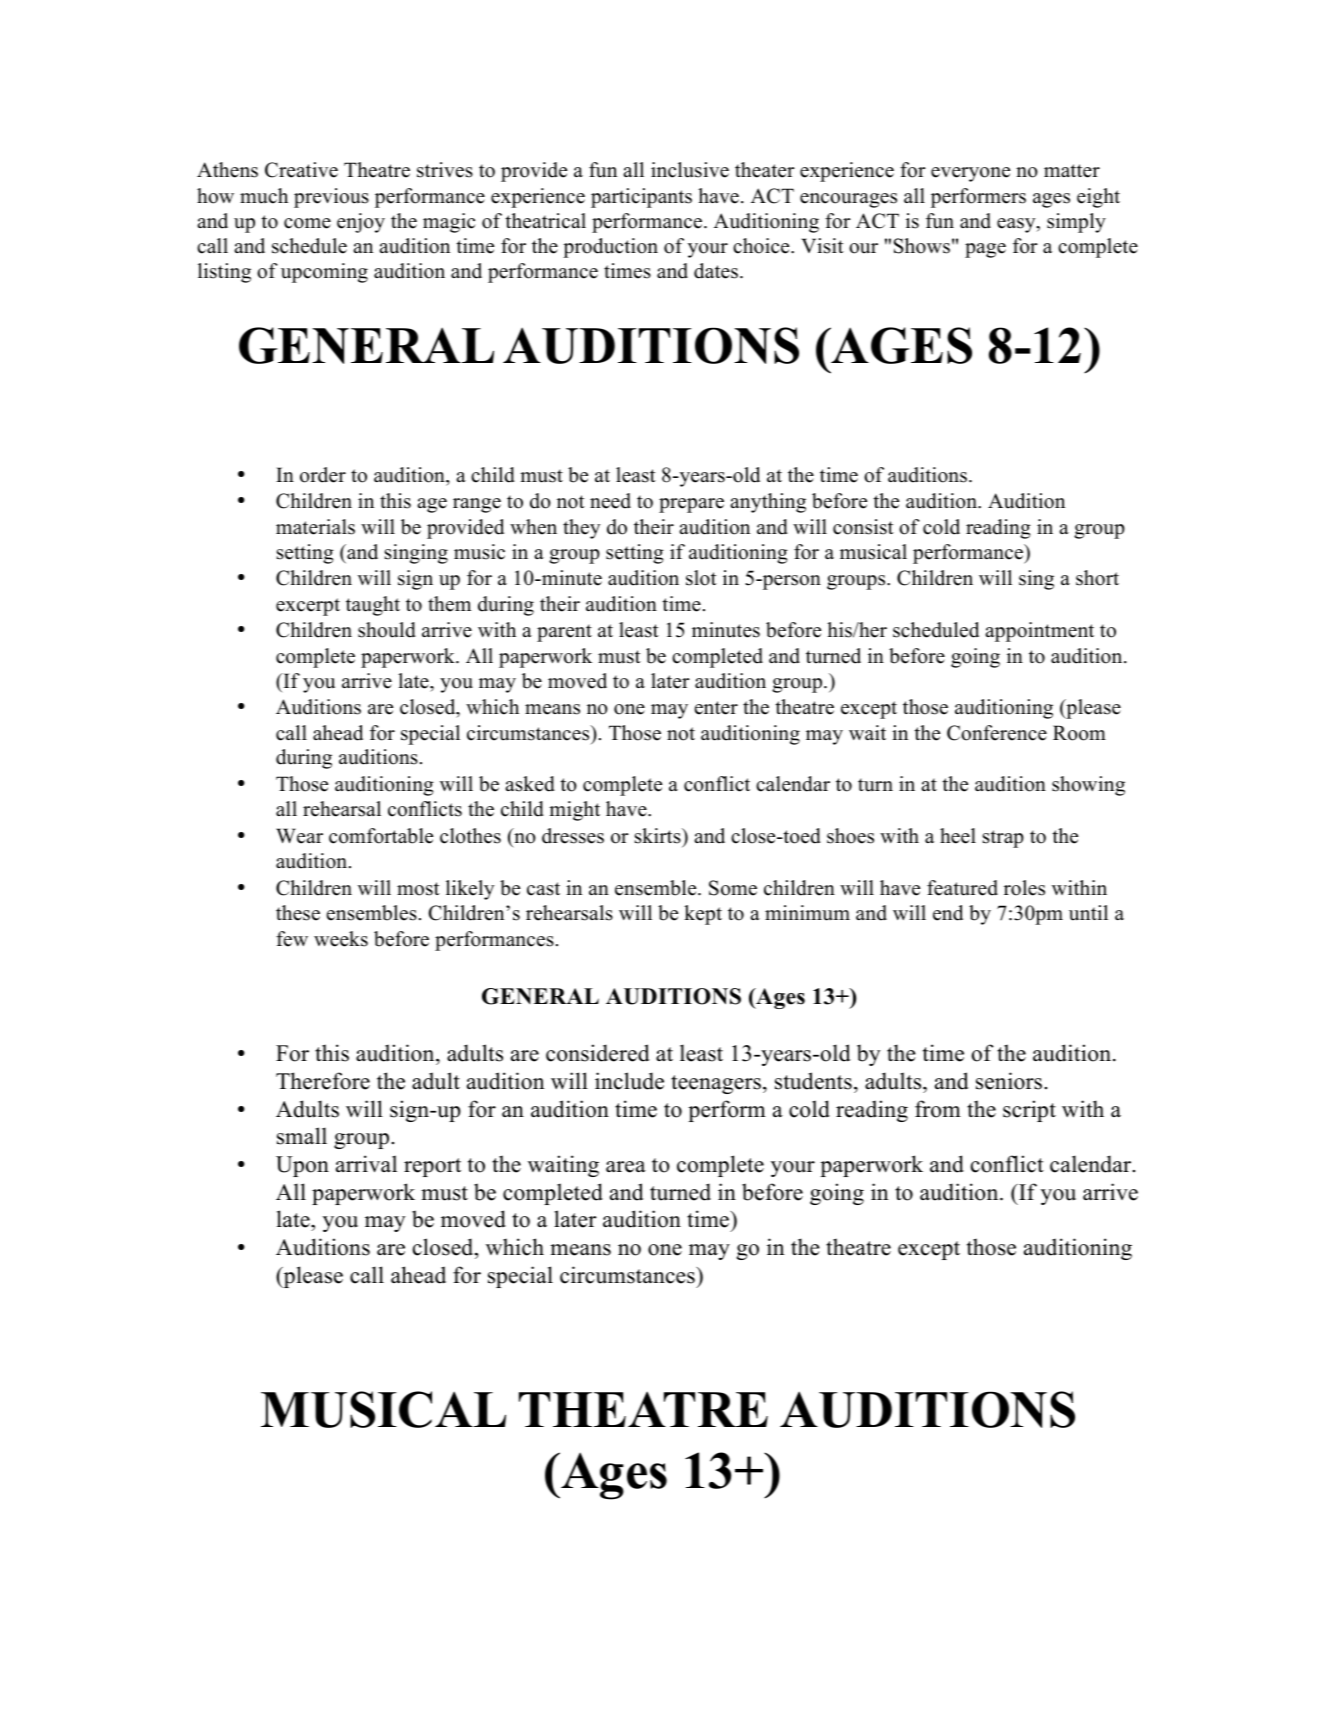  I want to click on skirts, so click(659, 836).
